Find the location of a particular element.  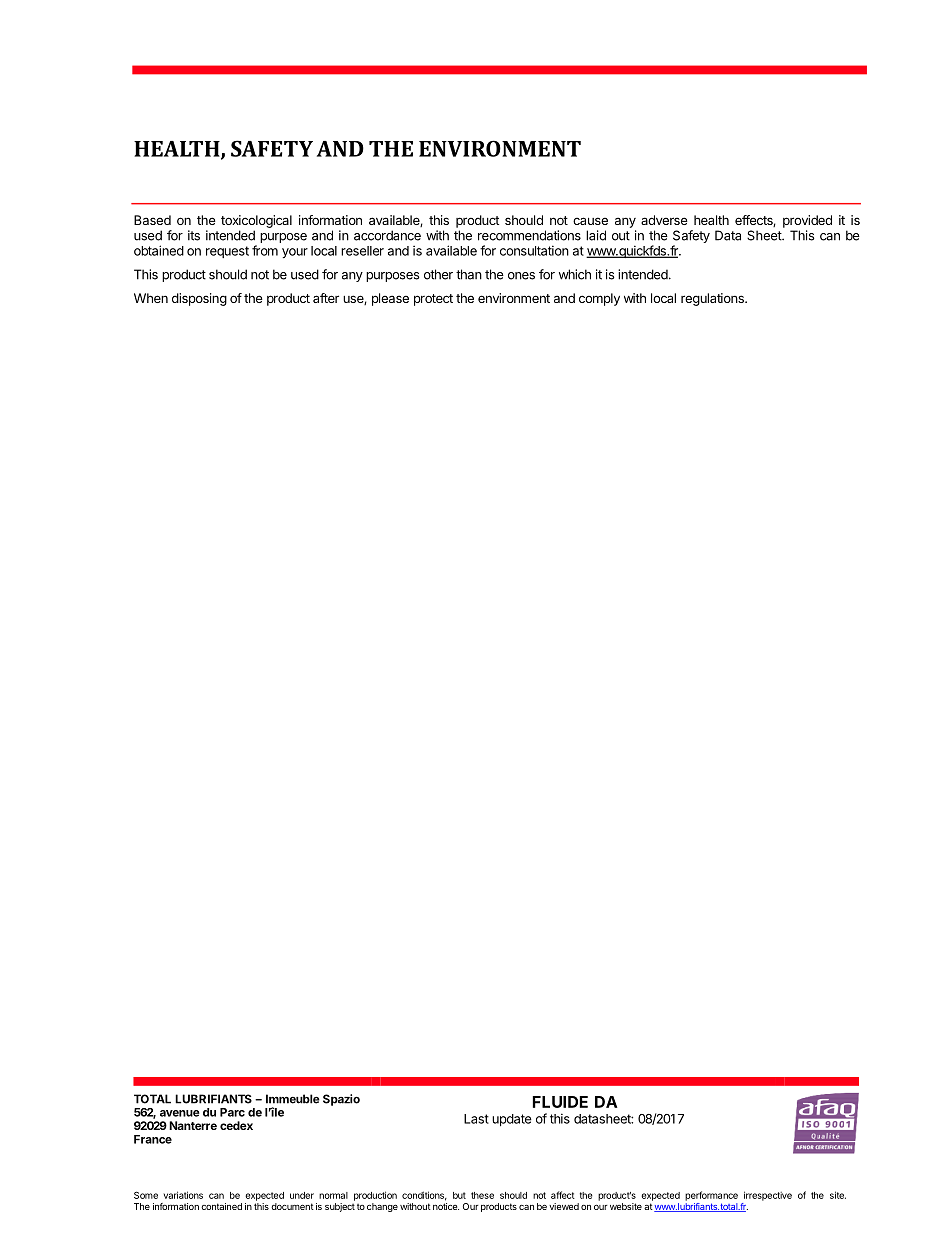

than is located at coordinates (469, 274).
